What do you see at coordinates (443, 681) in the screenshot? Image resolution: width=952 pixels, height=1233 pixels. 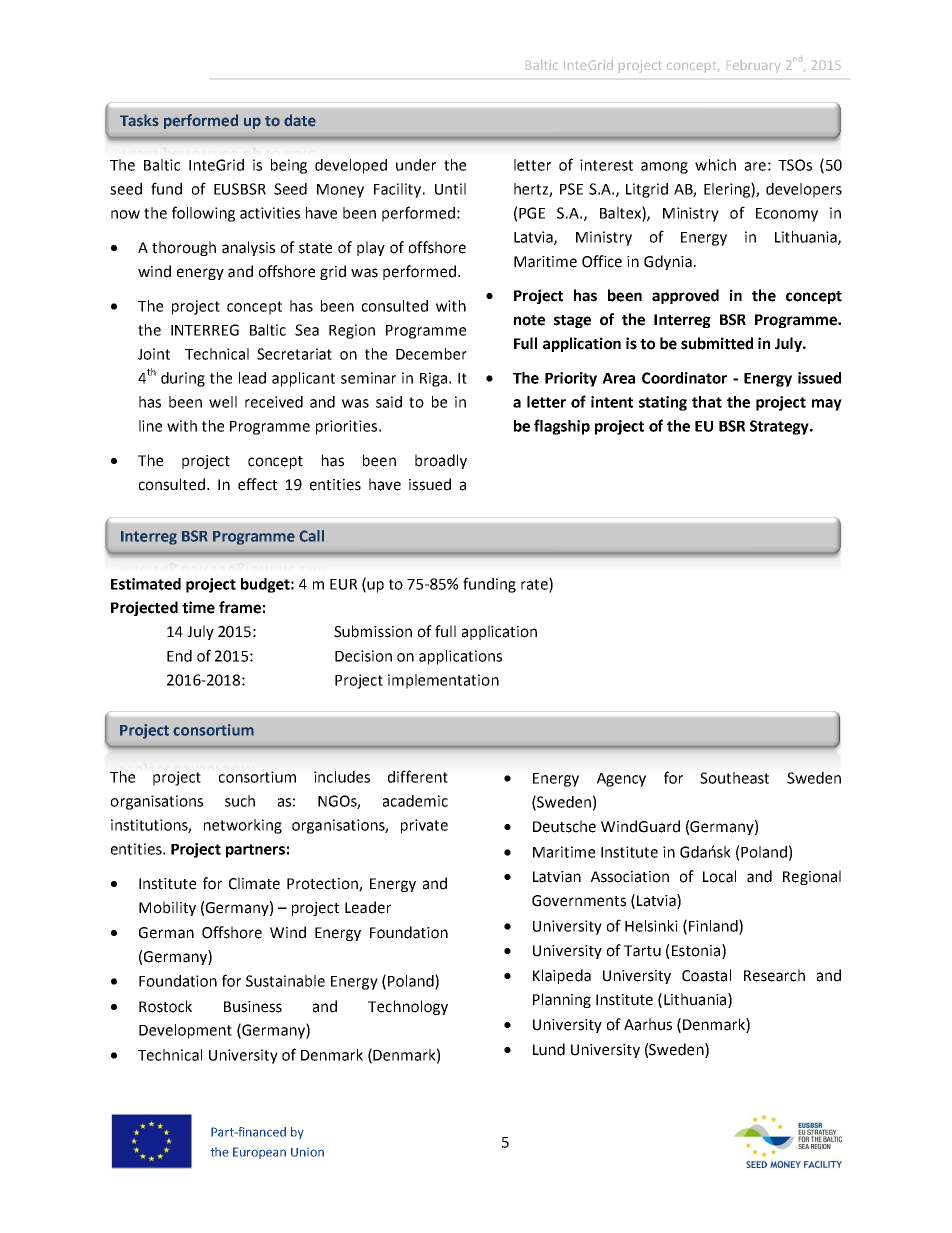 I see `implementation` at bounding box center [443, 681].
